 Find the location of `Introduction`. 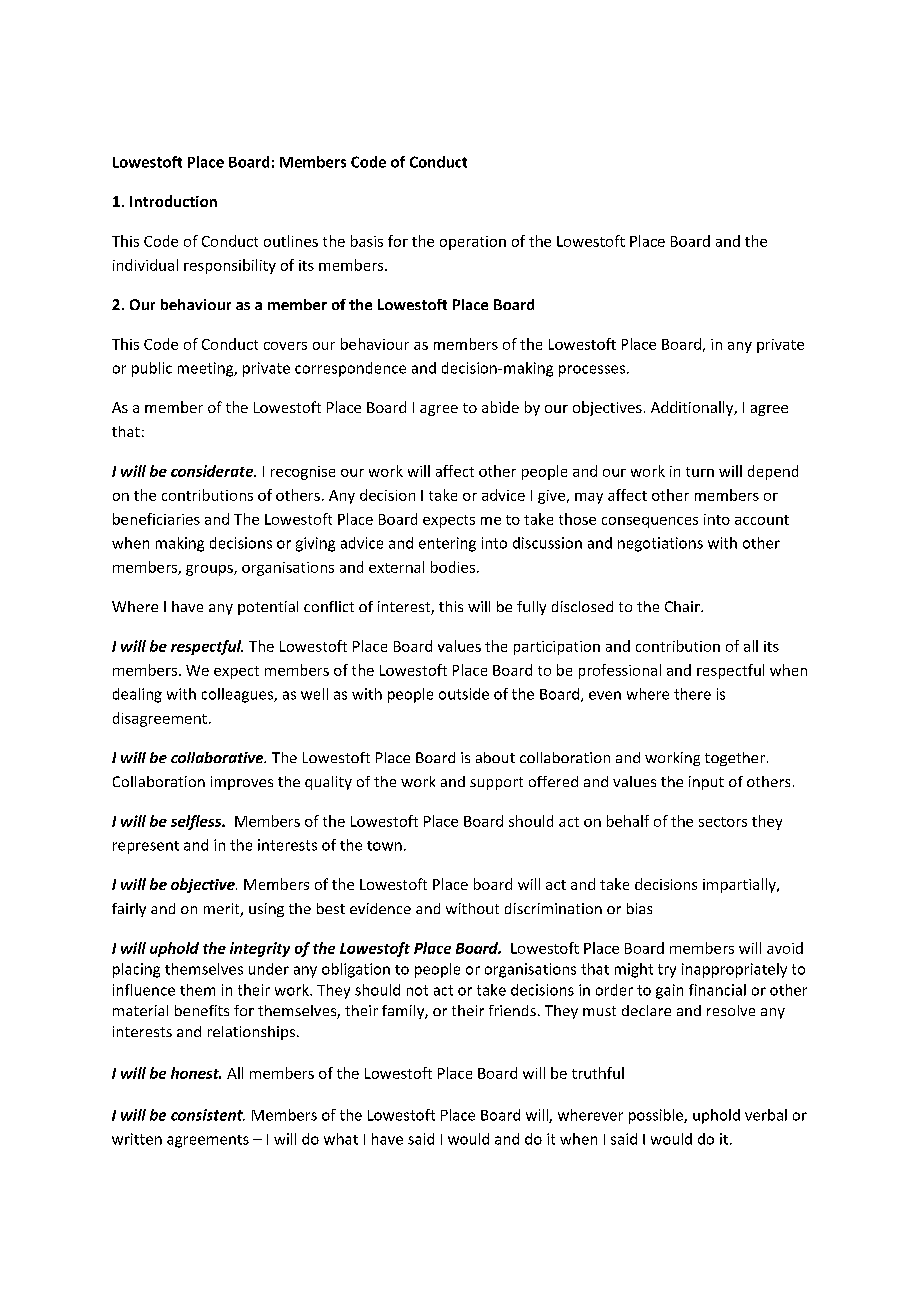

Introduction is located at coordinates (173, 201).
